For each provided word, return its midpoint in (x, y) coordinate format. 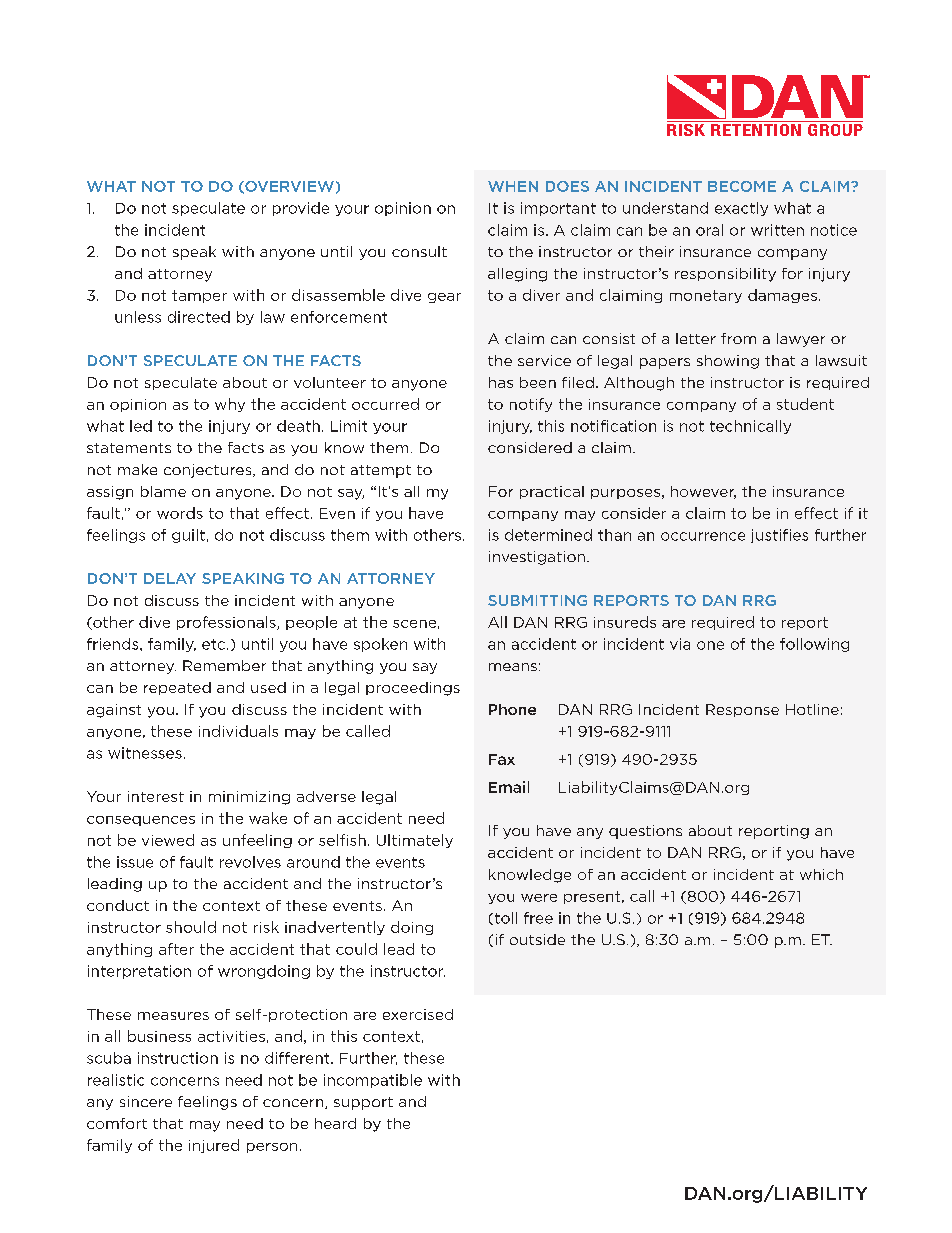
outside (537, 939)
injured (214, 1146)
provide (301, 209)
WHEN (513, 186)
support (363, 1103)
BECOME (742, 186)
